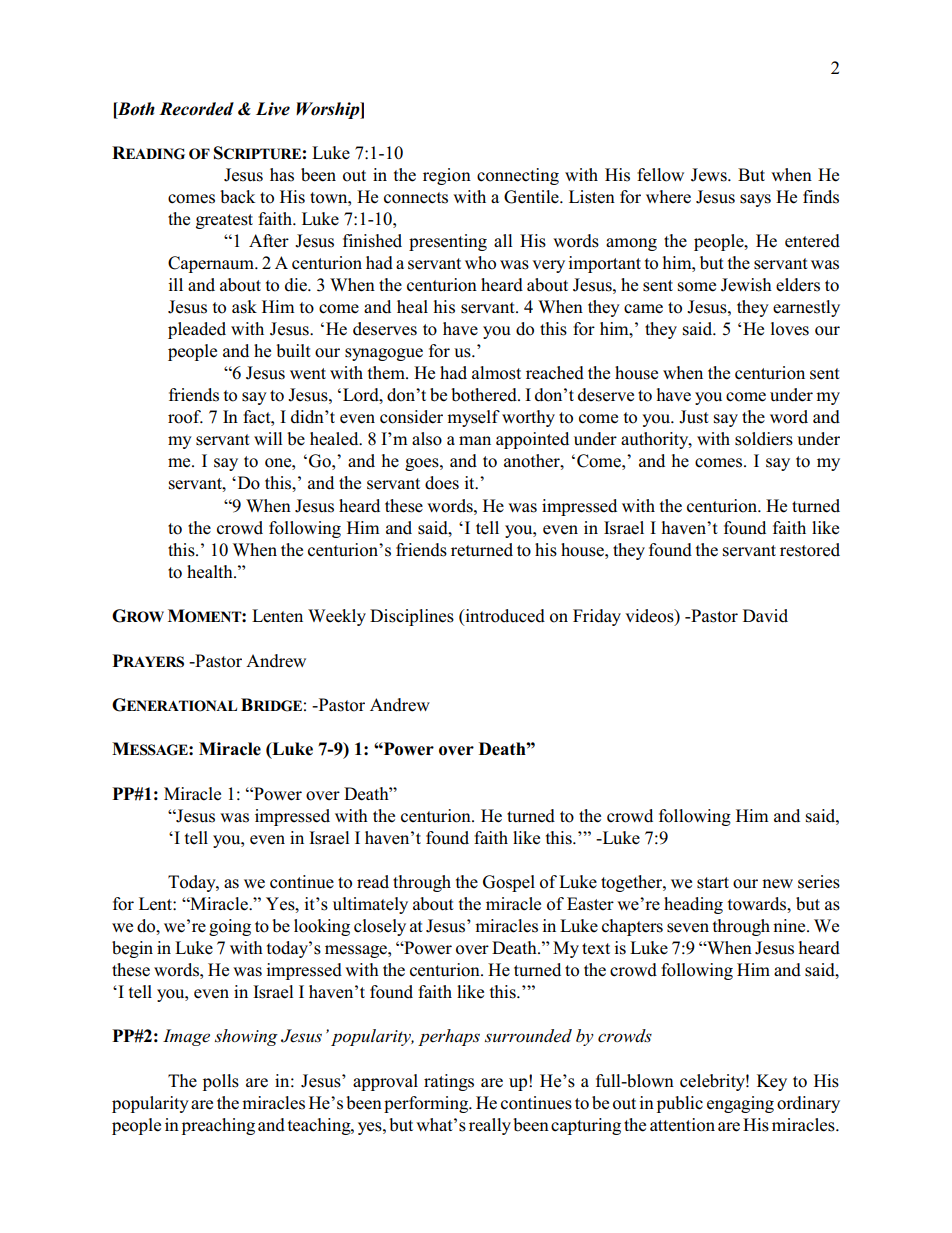 The width and height of the screenshot is (952, 1233). What do you see at coordinates (740, 1104) in the screenshot?
I see `engaging` at bounding box center [740, 1104].
